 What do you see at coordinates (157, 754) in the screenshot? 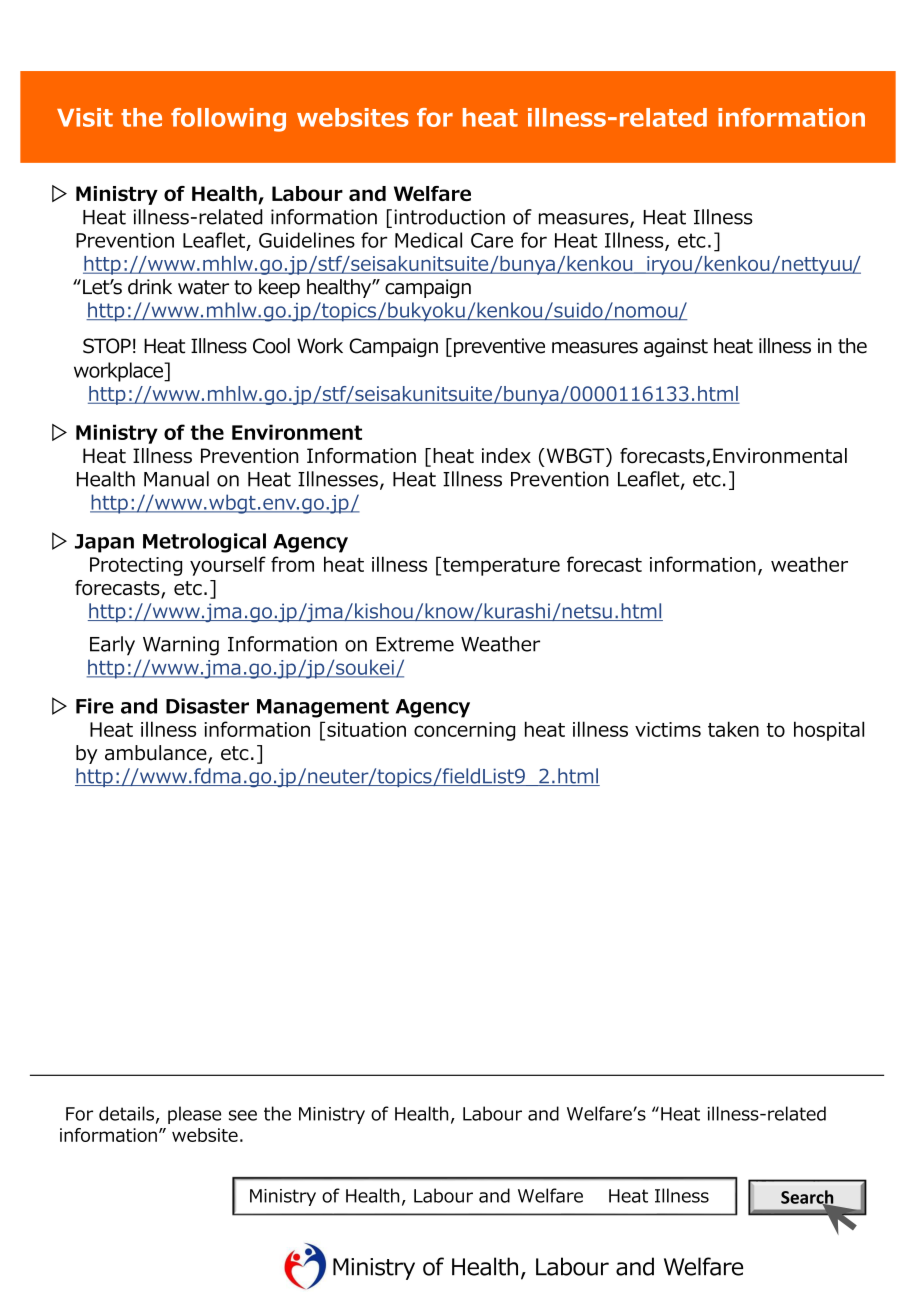
I see `ambulance` at bounding box center [157, 754].
